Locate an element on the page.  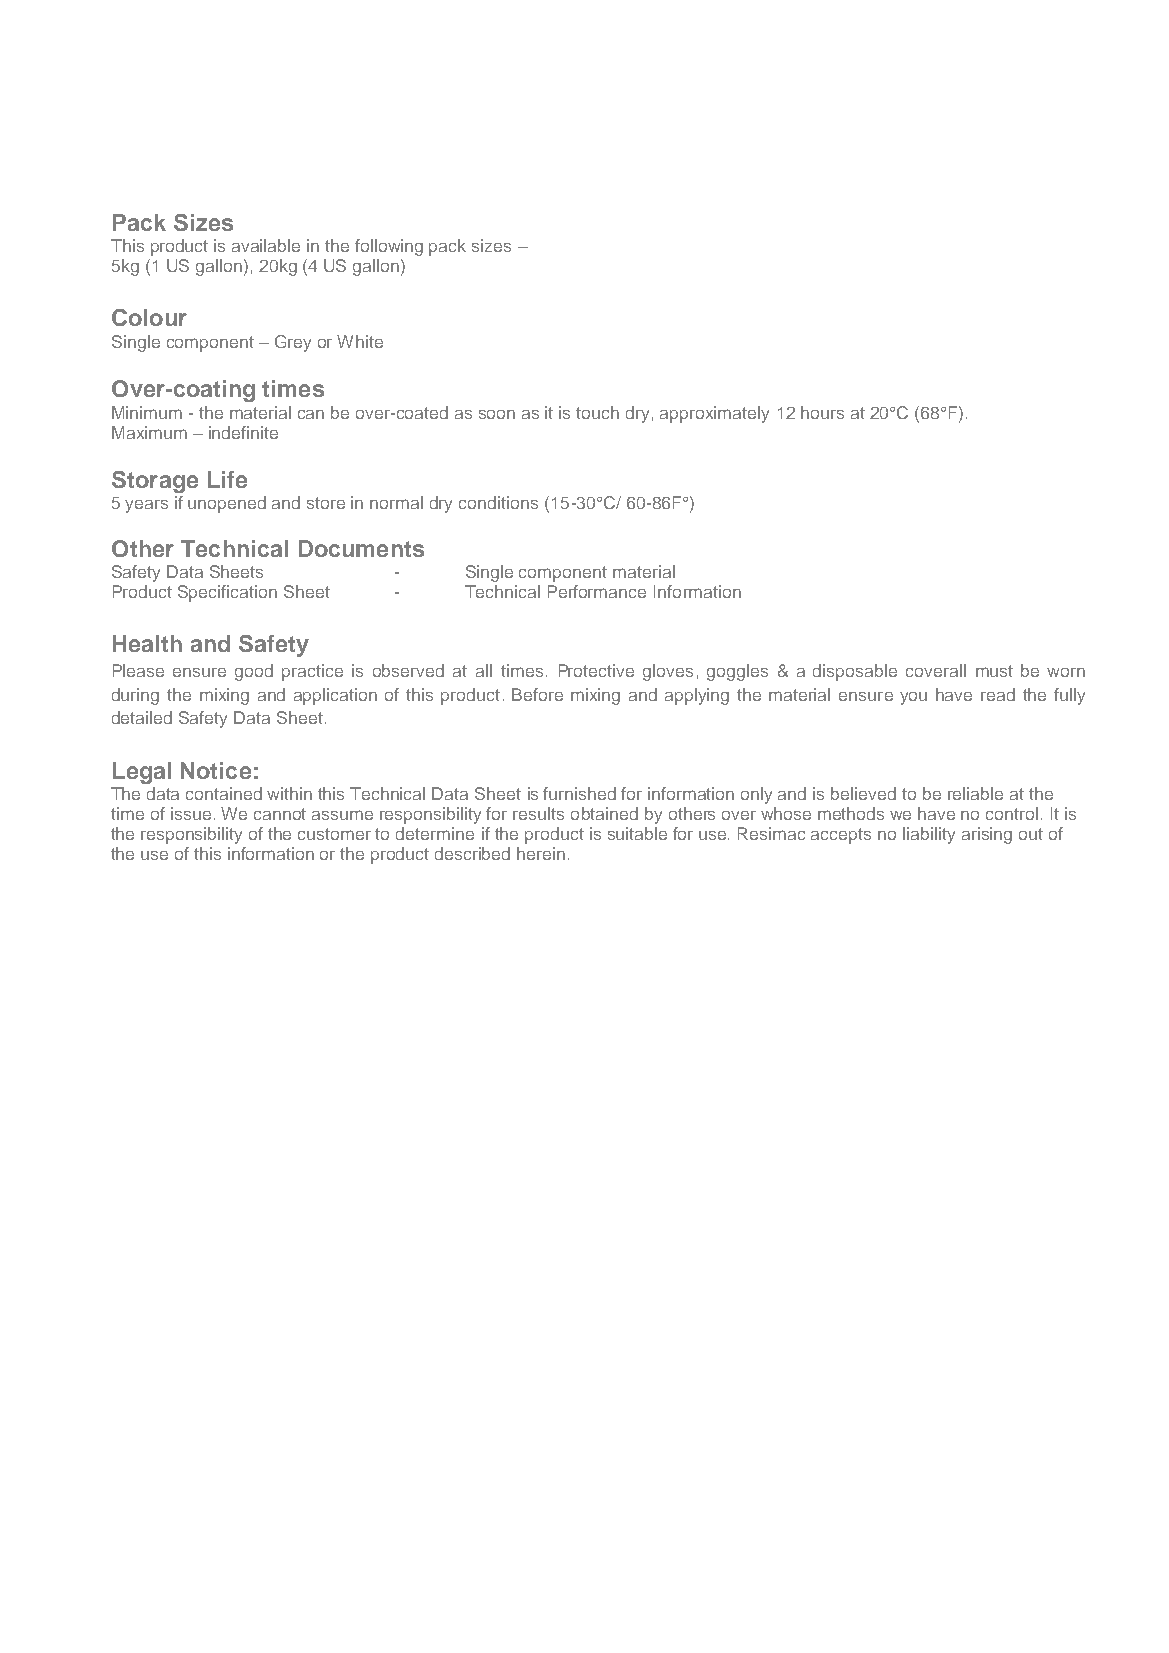
Documents is located at coordinates (361, 548).
